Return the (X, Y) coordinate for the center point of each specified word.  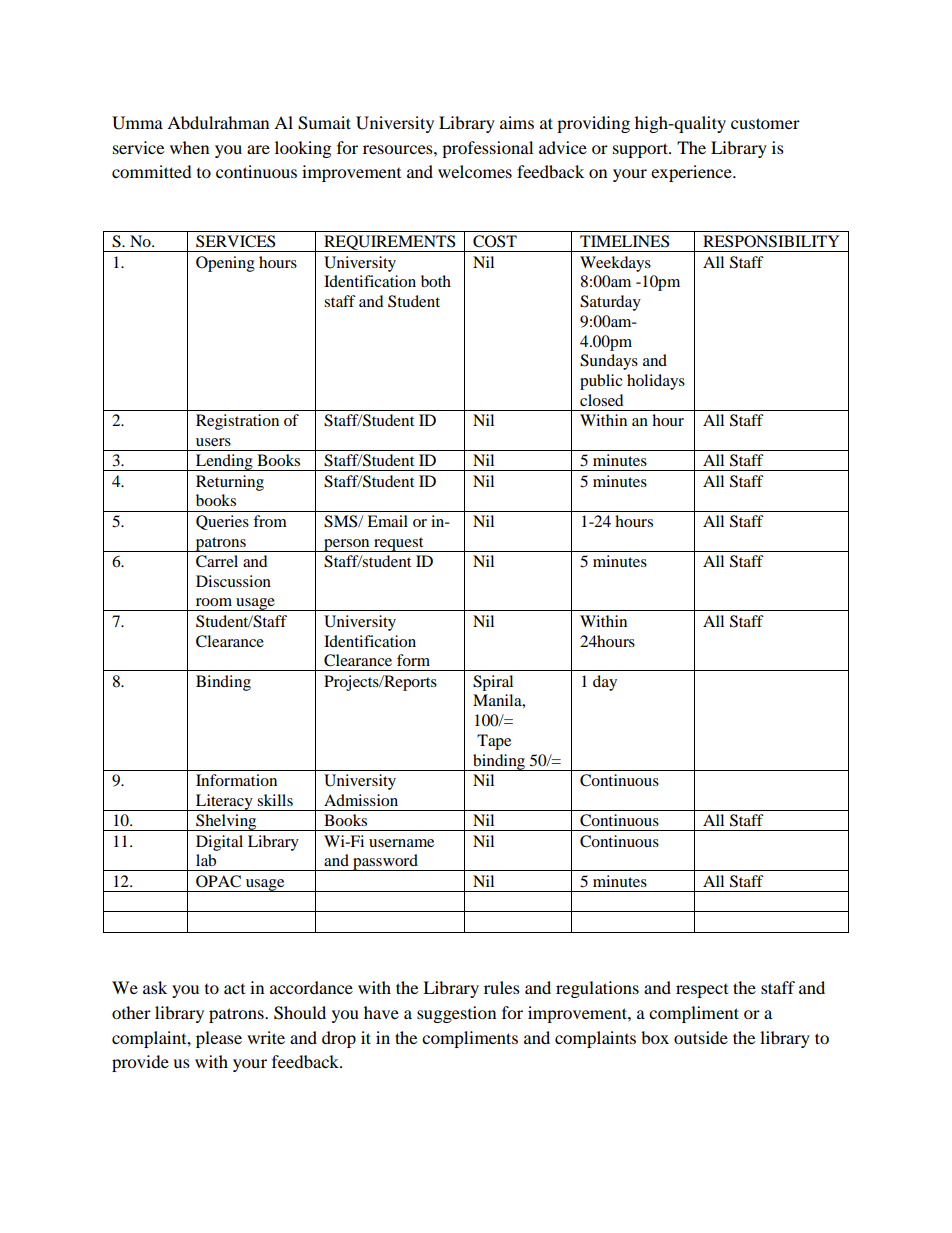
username (401, 843)
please (219, 1039)
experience (692, 173)
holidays (656, 382)
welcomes (475, 171)
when (189, 147)
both (436, 281)
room (214, 602)
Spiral (493, 683)
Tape (494, 742)
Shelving (226, 822)
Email (387, 521)
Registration (237, 422)
